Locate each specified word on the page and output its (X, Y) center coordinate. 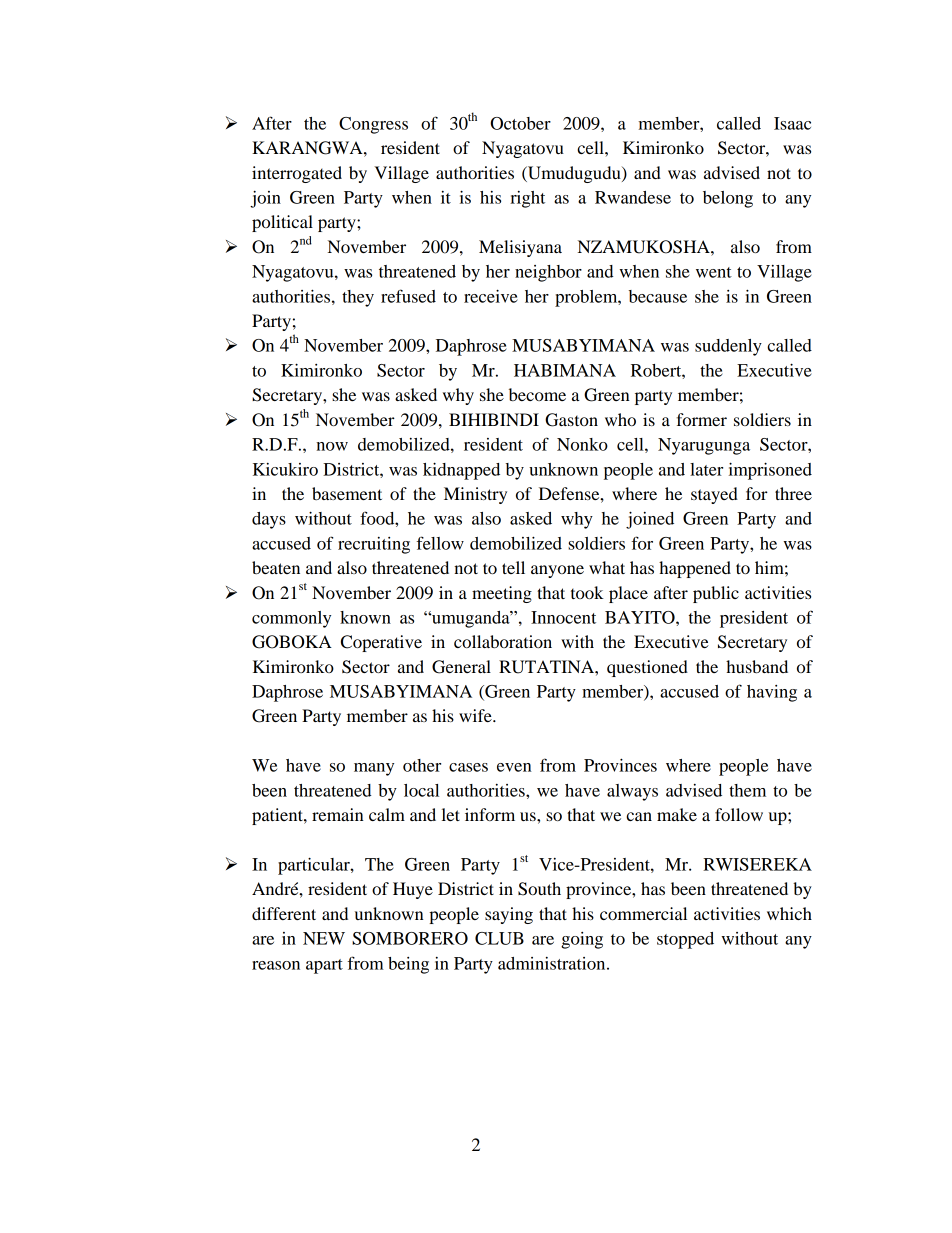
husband (757, 666)
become (537, 394)
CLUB (499, 938)
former (701, 419)
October (520, 123)
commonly (291, 619)
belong (728, 199)
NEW (324, 938)
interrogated (297, 174)
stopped (685, 940)
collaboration (503, 641)
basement (347, 493)
